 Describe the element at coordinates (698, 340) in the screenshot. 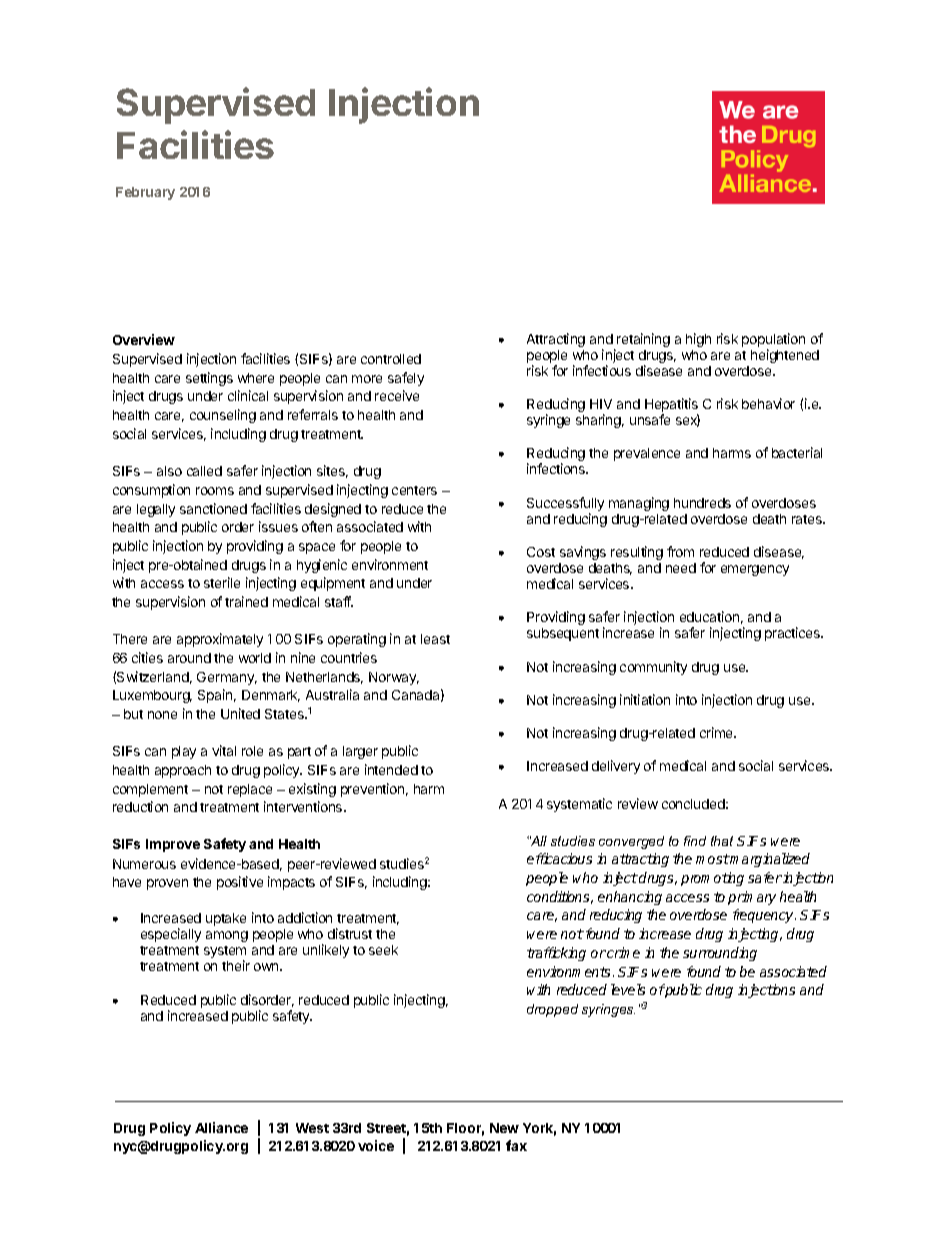

I see `high` at that location.
